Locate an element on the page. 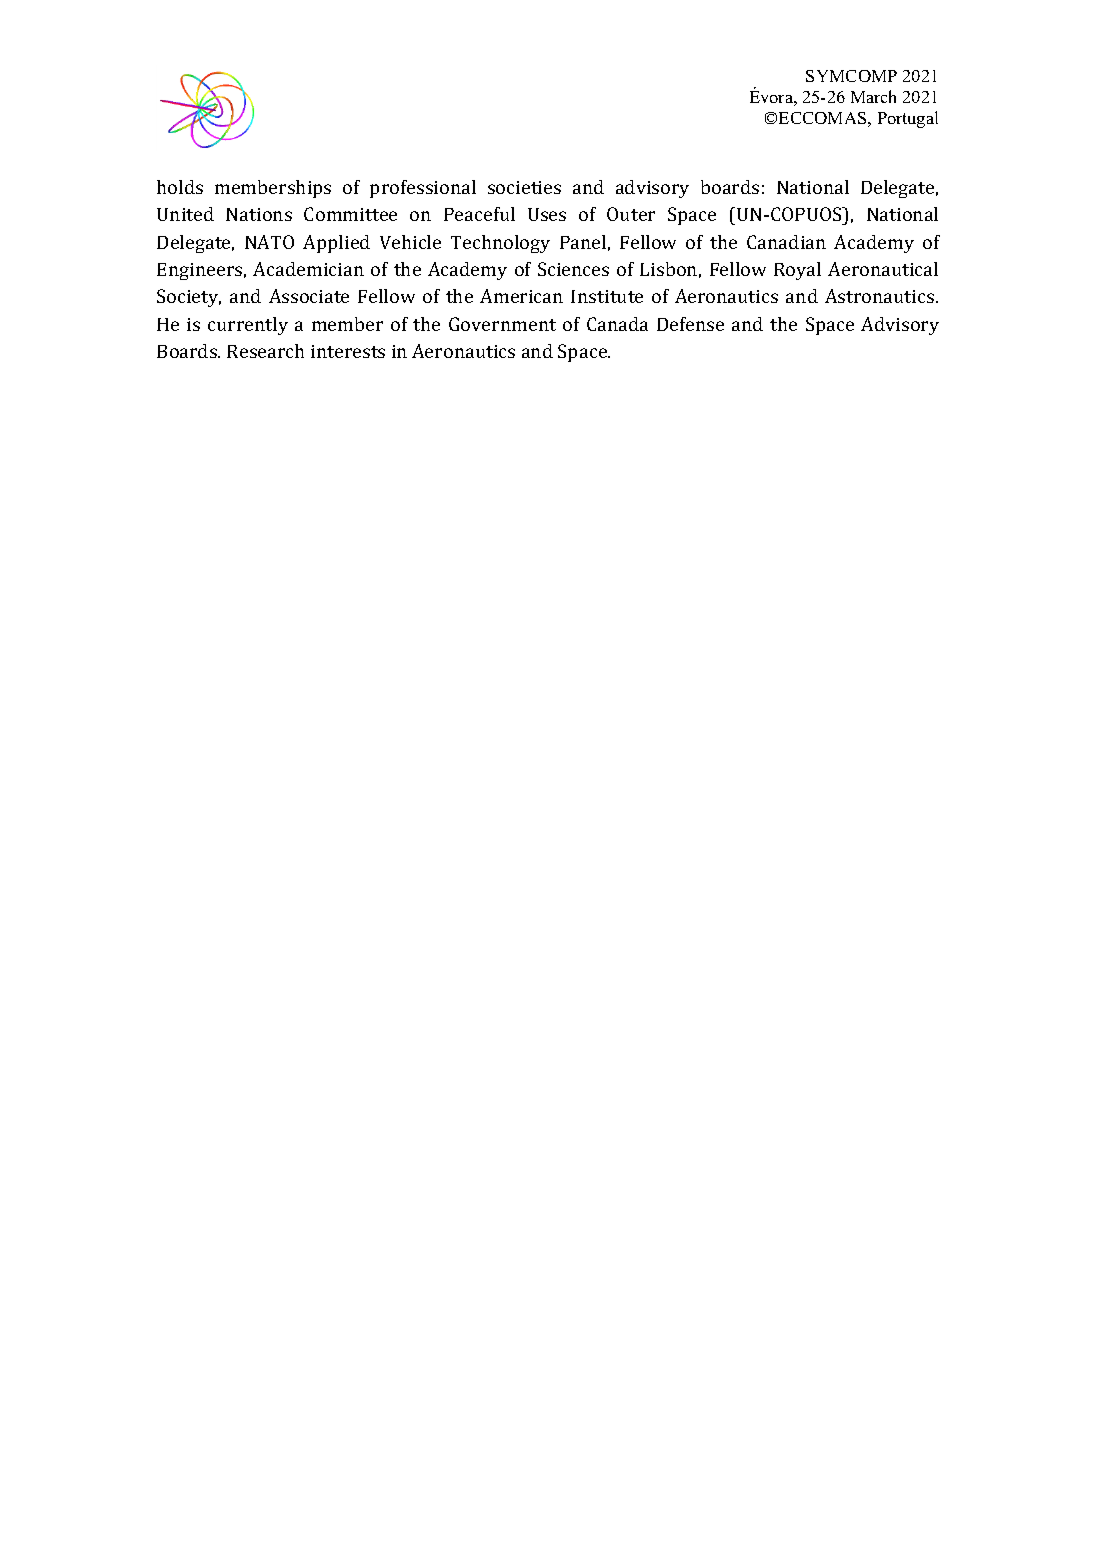  Sciences is located at coordinates (573, 269).
